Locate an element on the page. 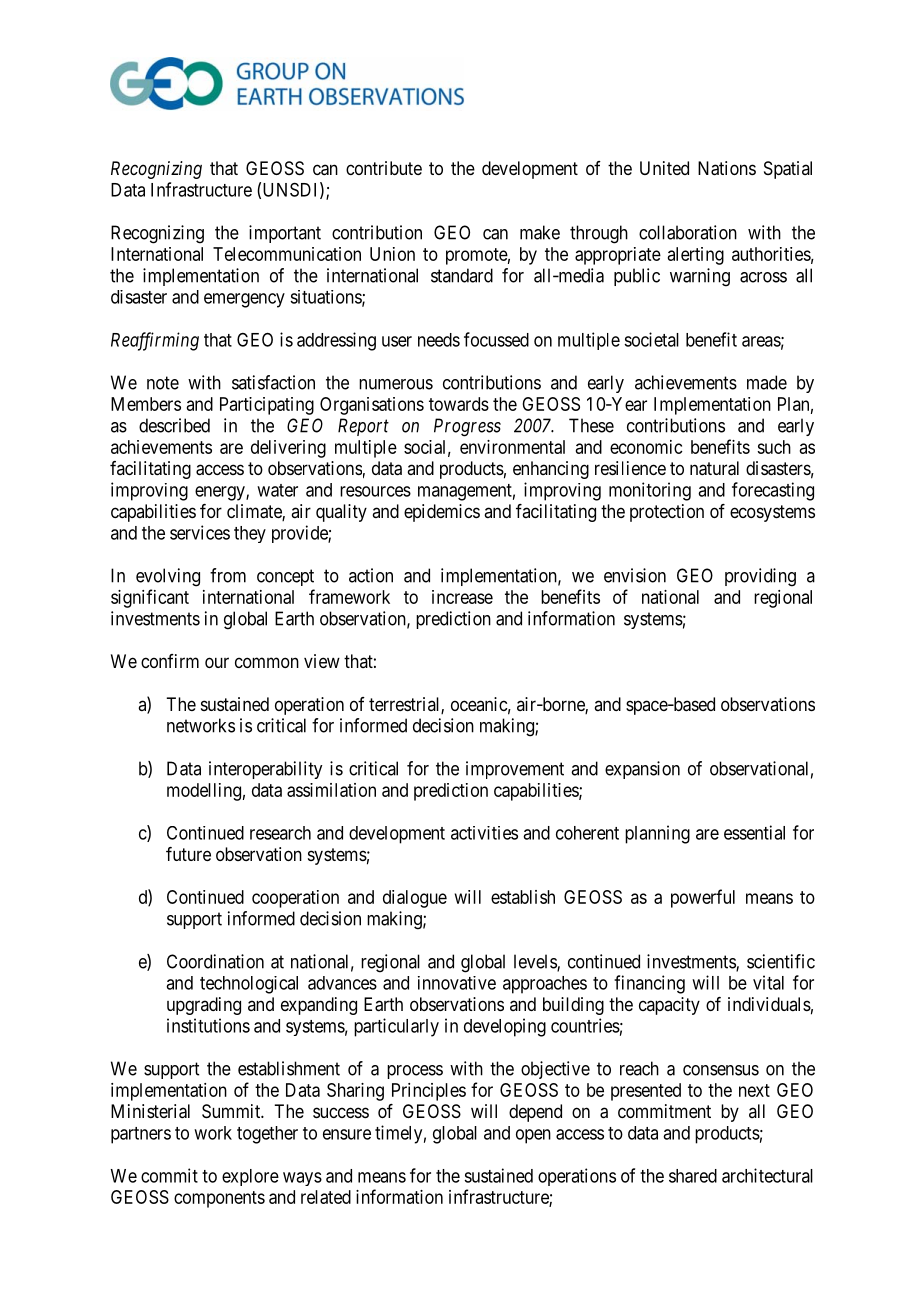 The width and height of the image is (924, 1308). services is located at coordinates (200, 532).
